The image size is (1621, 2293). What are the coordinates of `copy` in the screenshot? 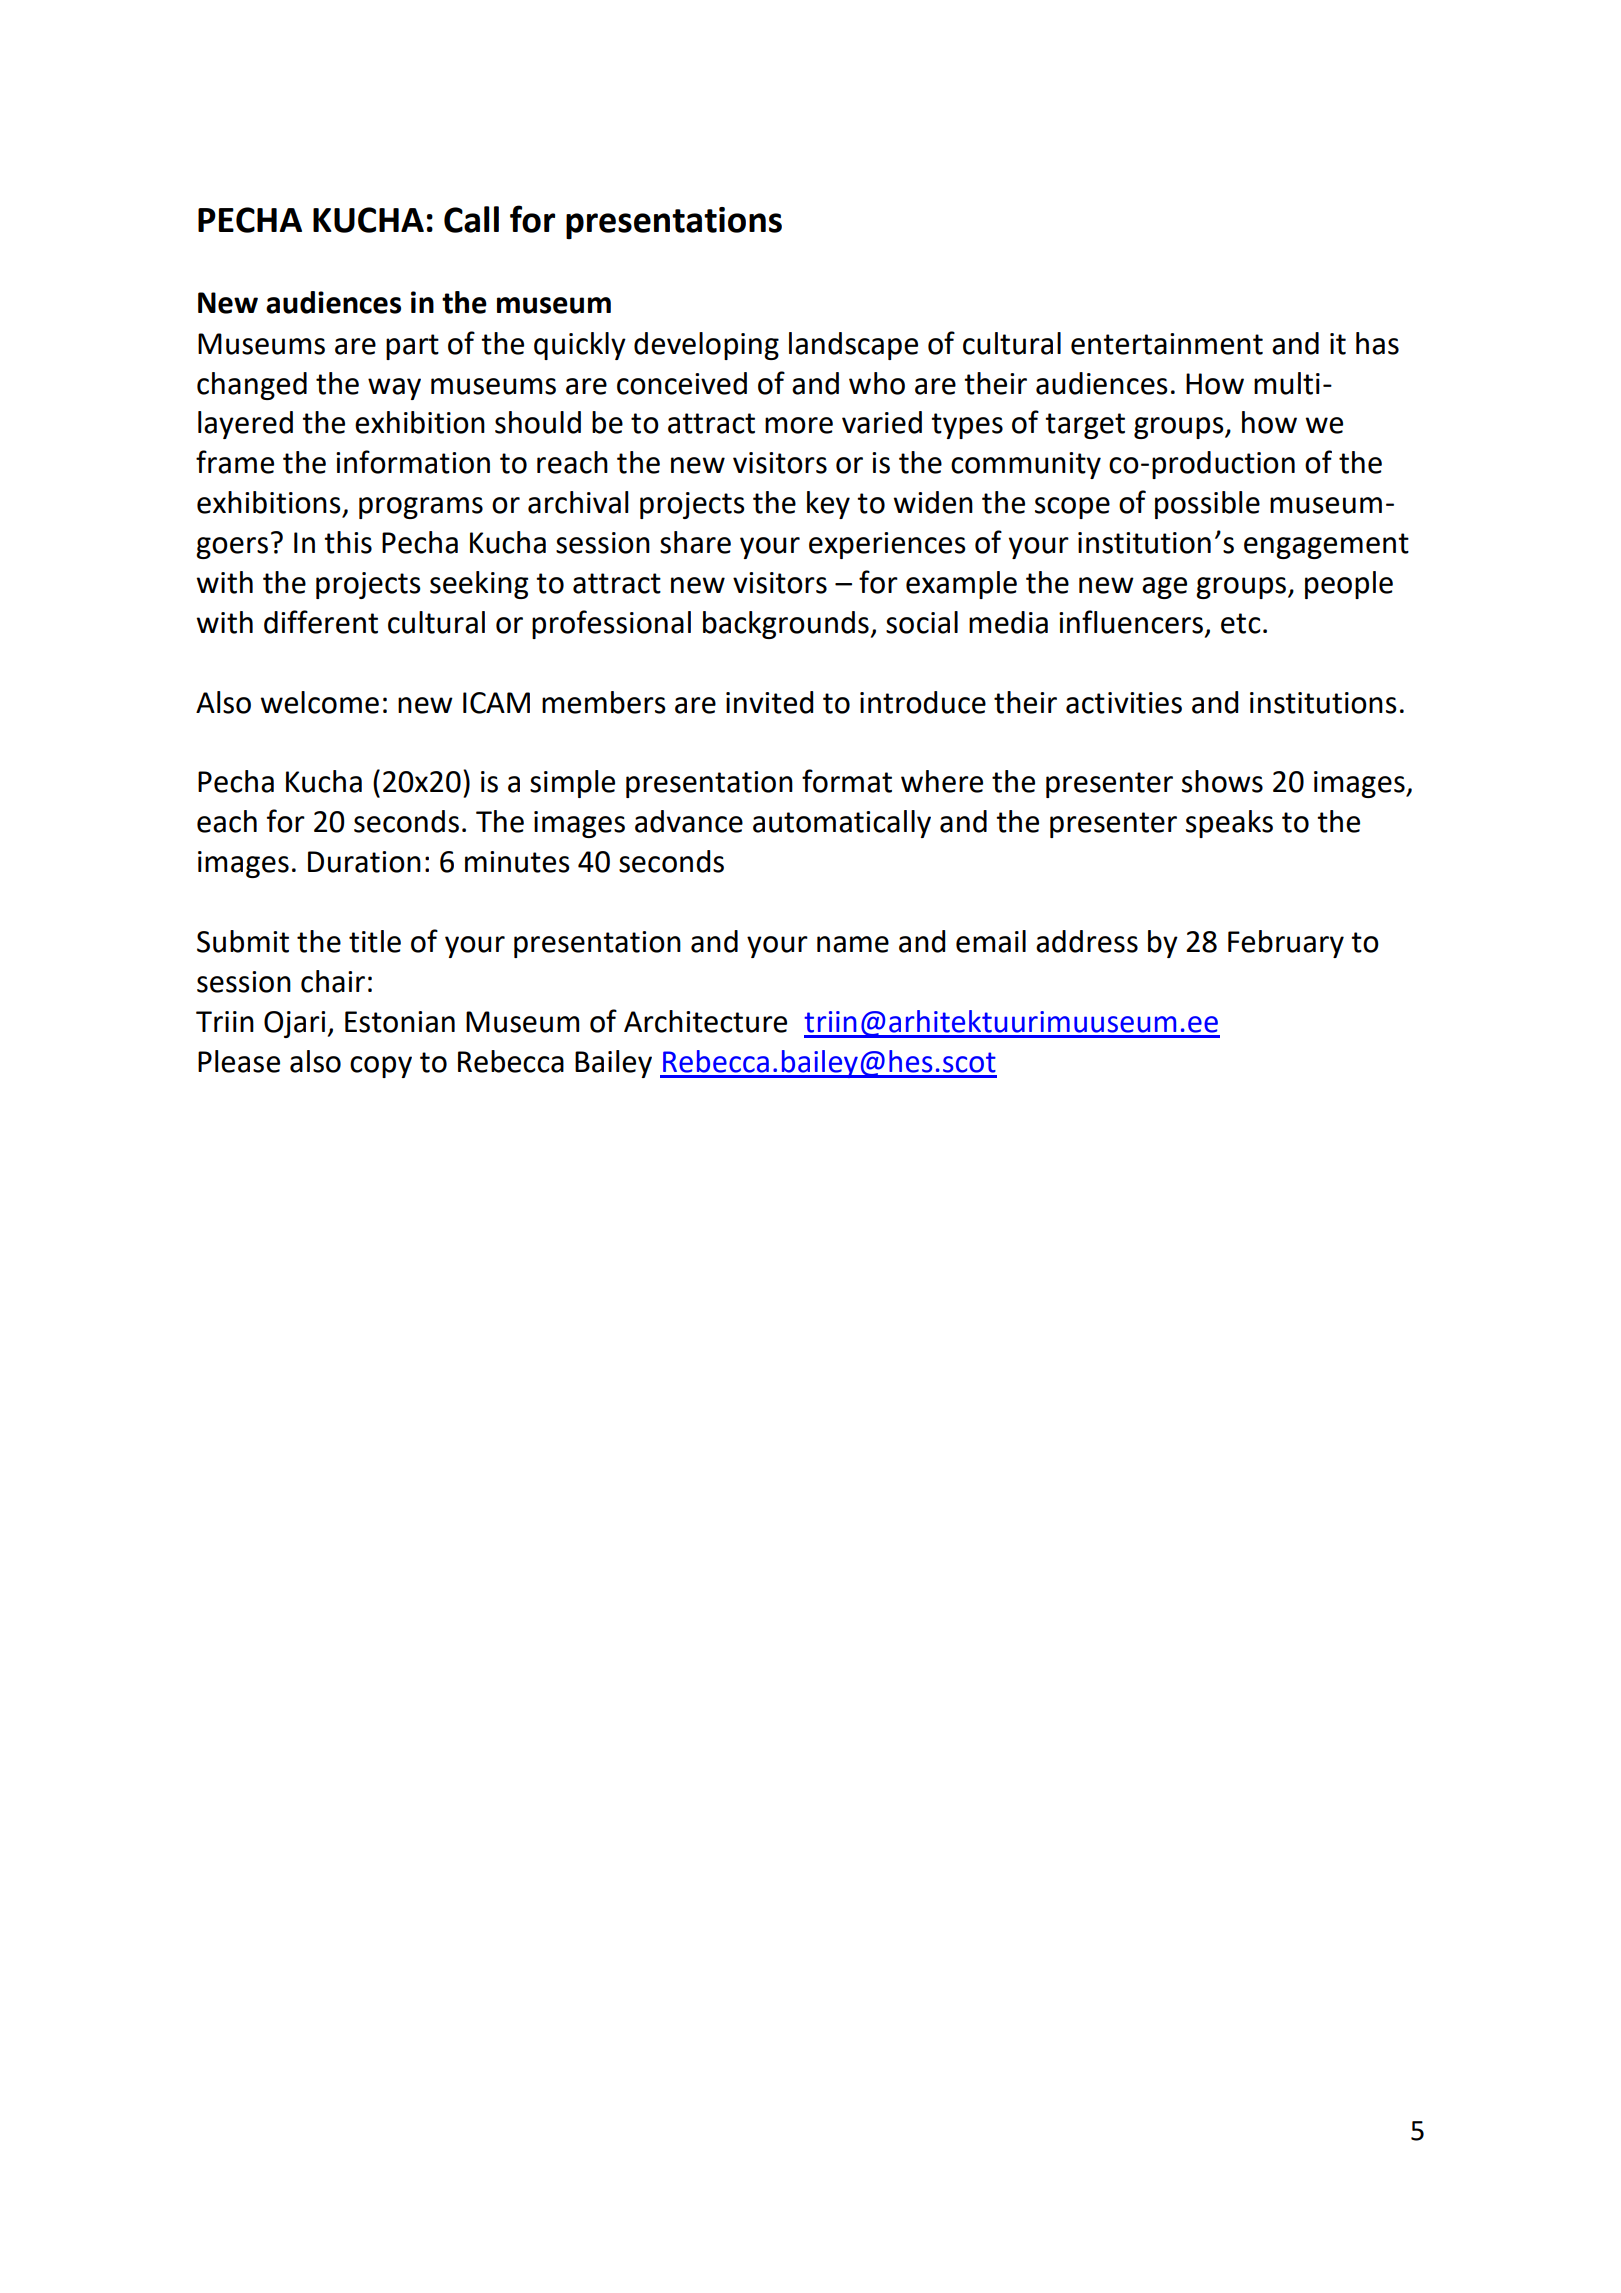 It's located at (381, 1067).
